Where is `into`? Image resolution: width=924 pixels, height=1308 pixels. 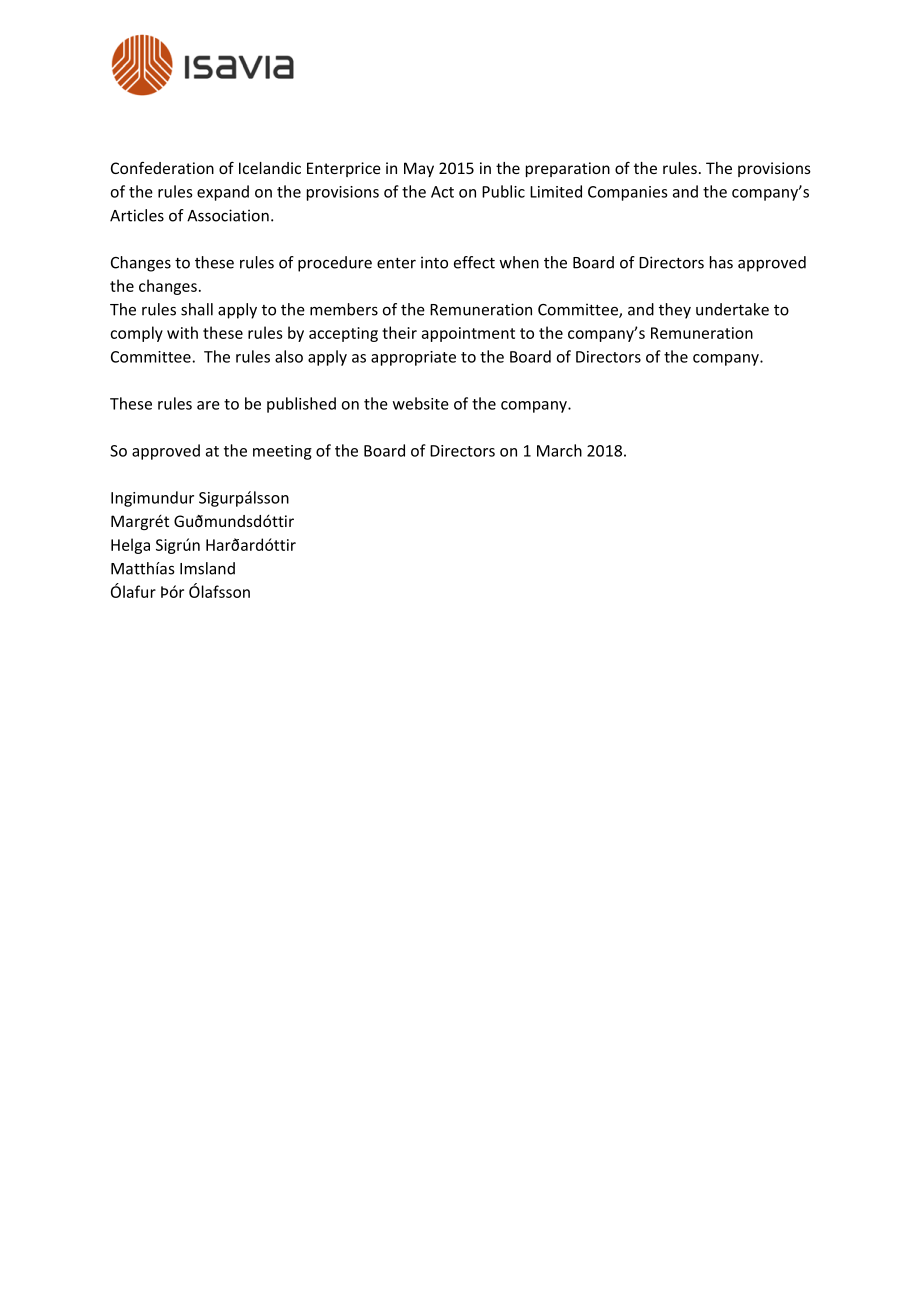 into is located at coordinates (434, 262).
